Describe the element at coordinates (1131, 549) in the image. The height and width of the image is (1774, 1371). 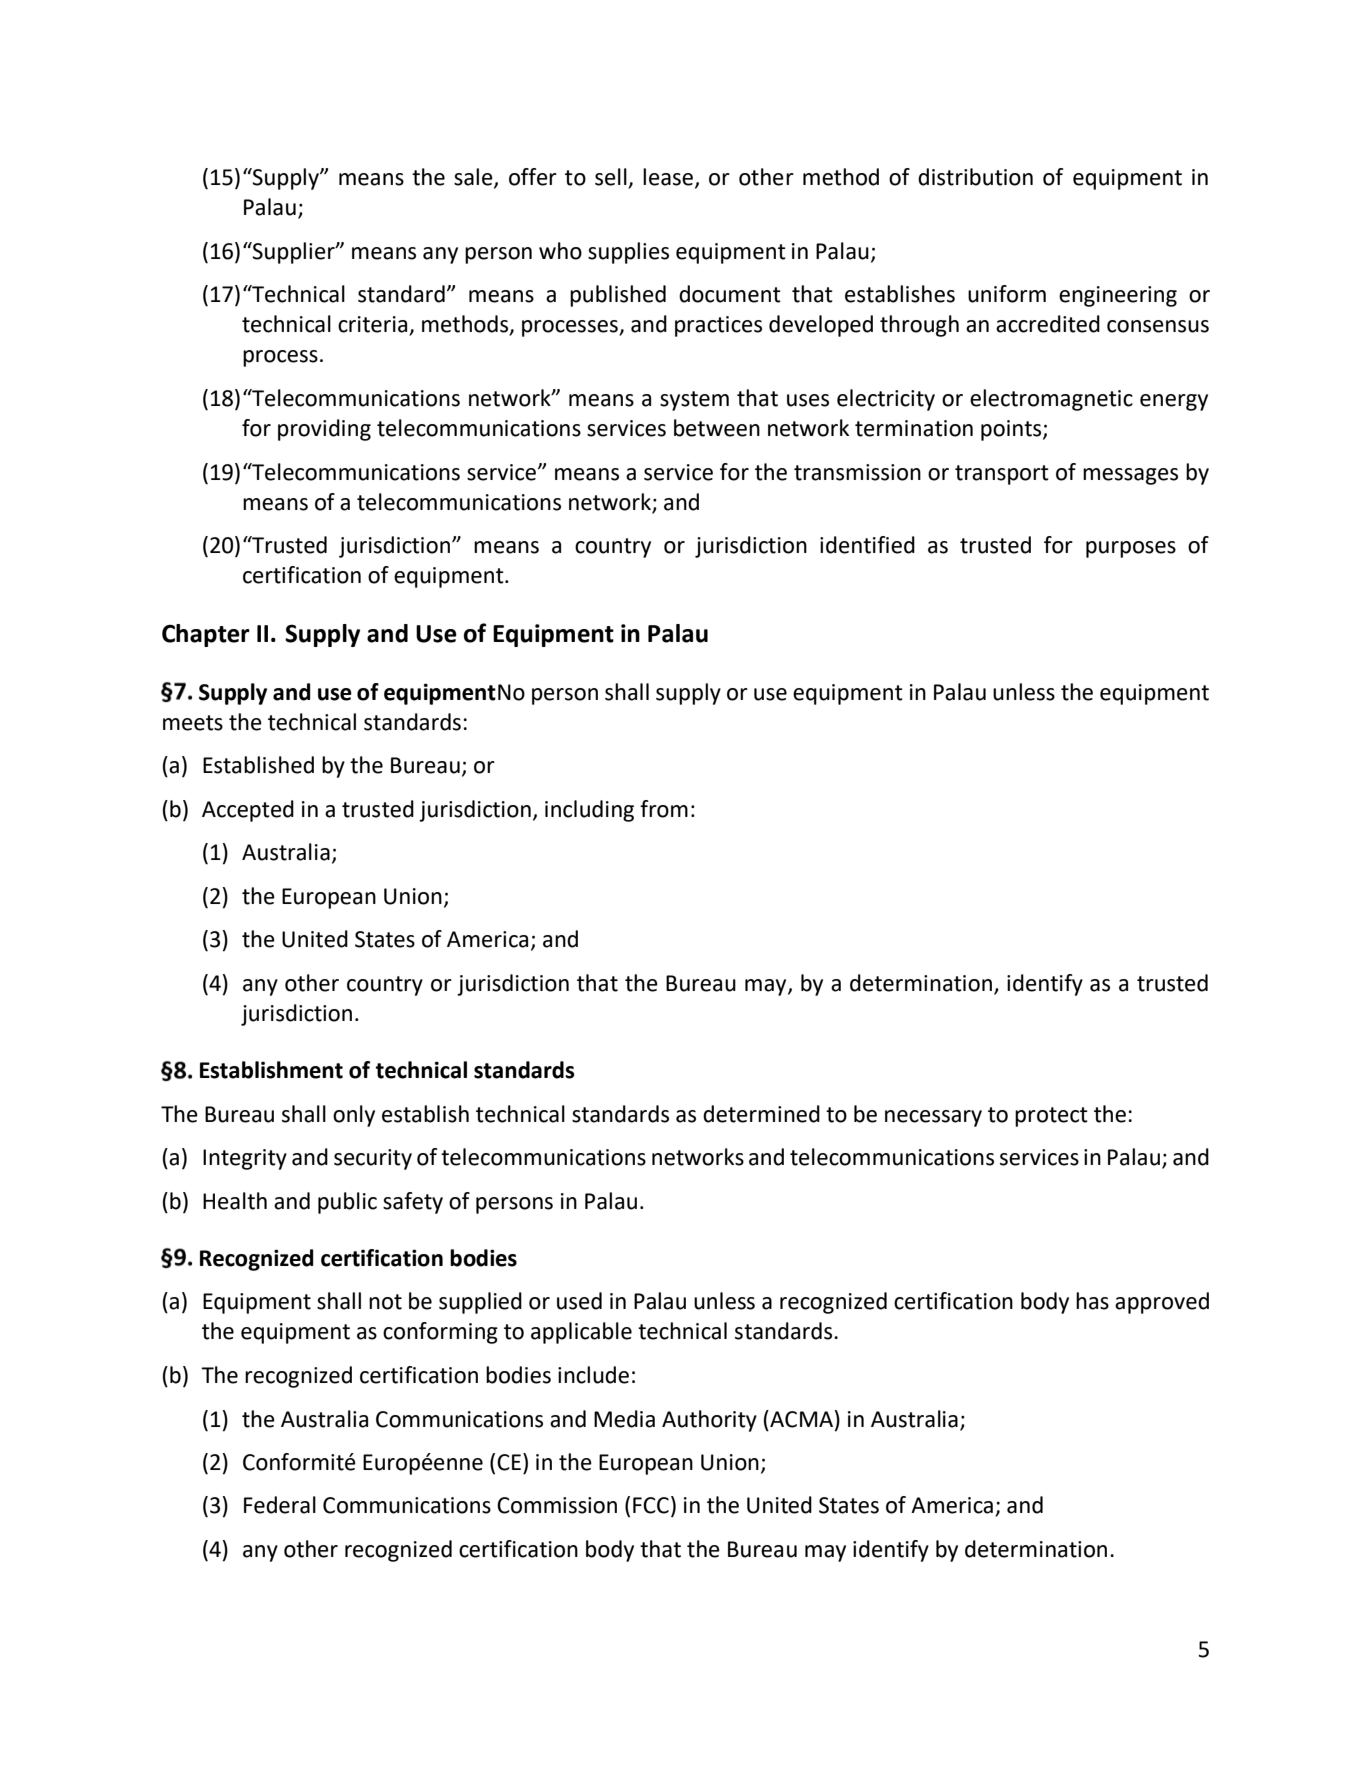
I see `purposes` at that location.
